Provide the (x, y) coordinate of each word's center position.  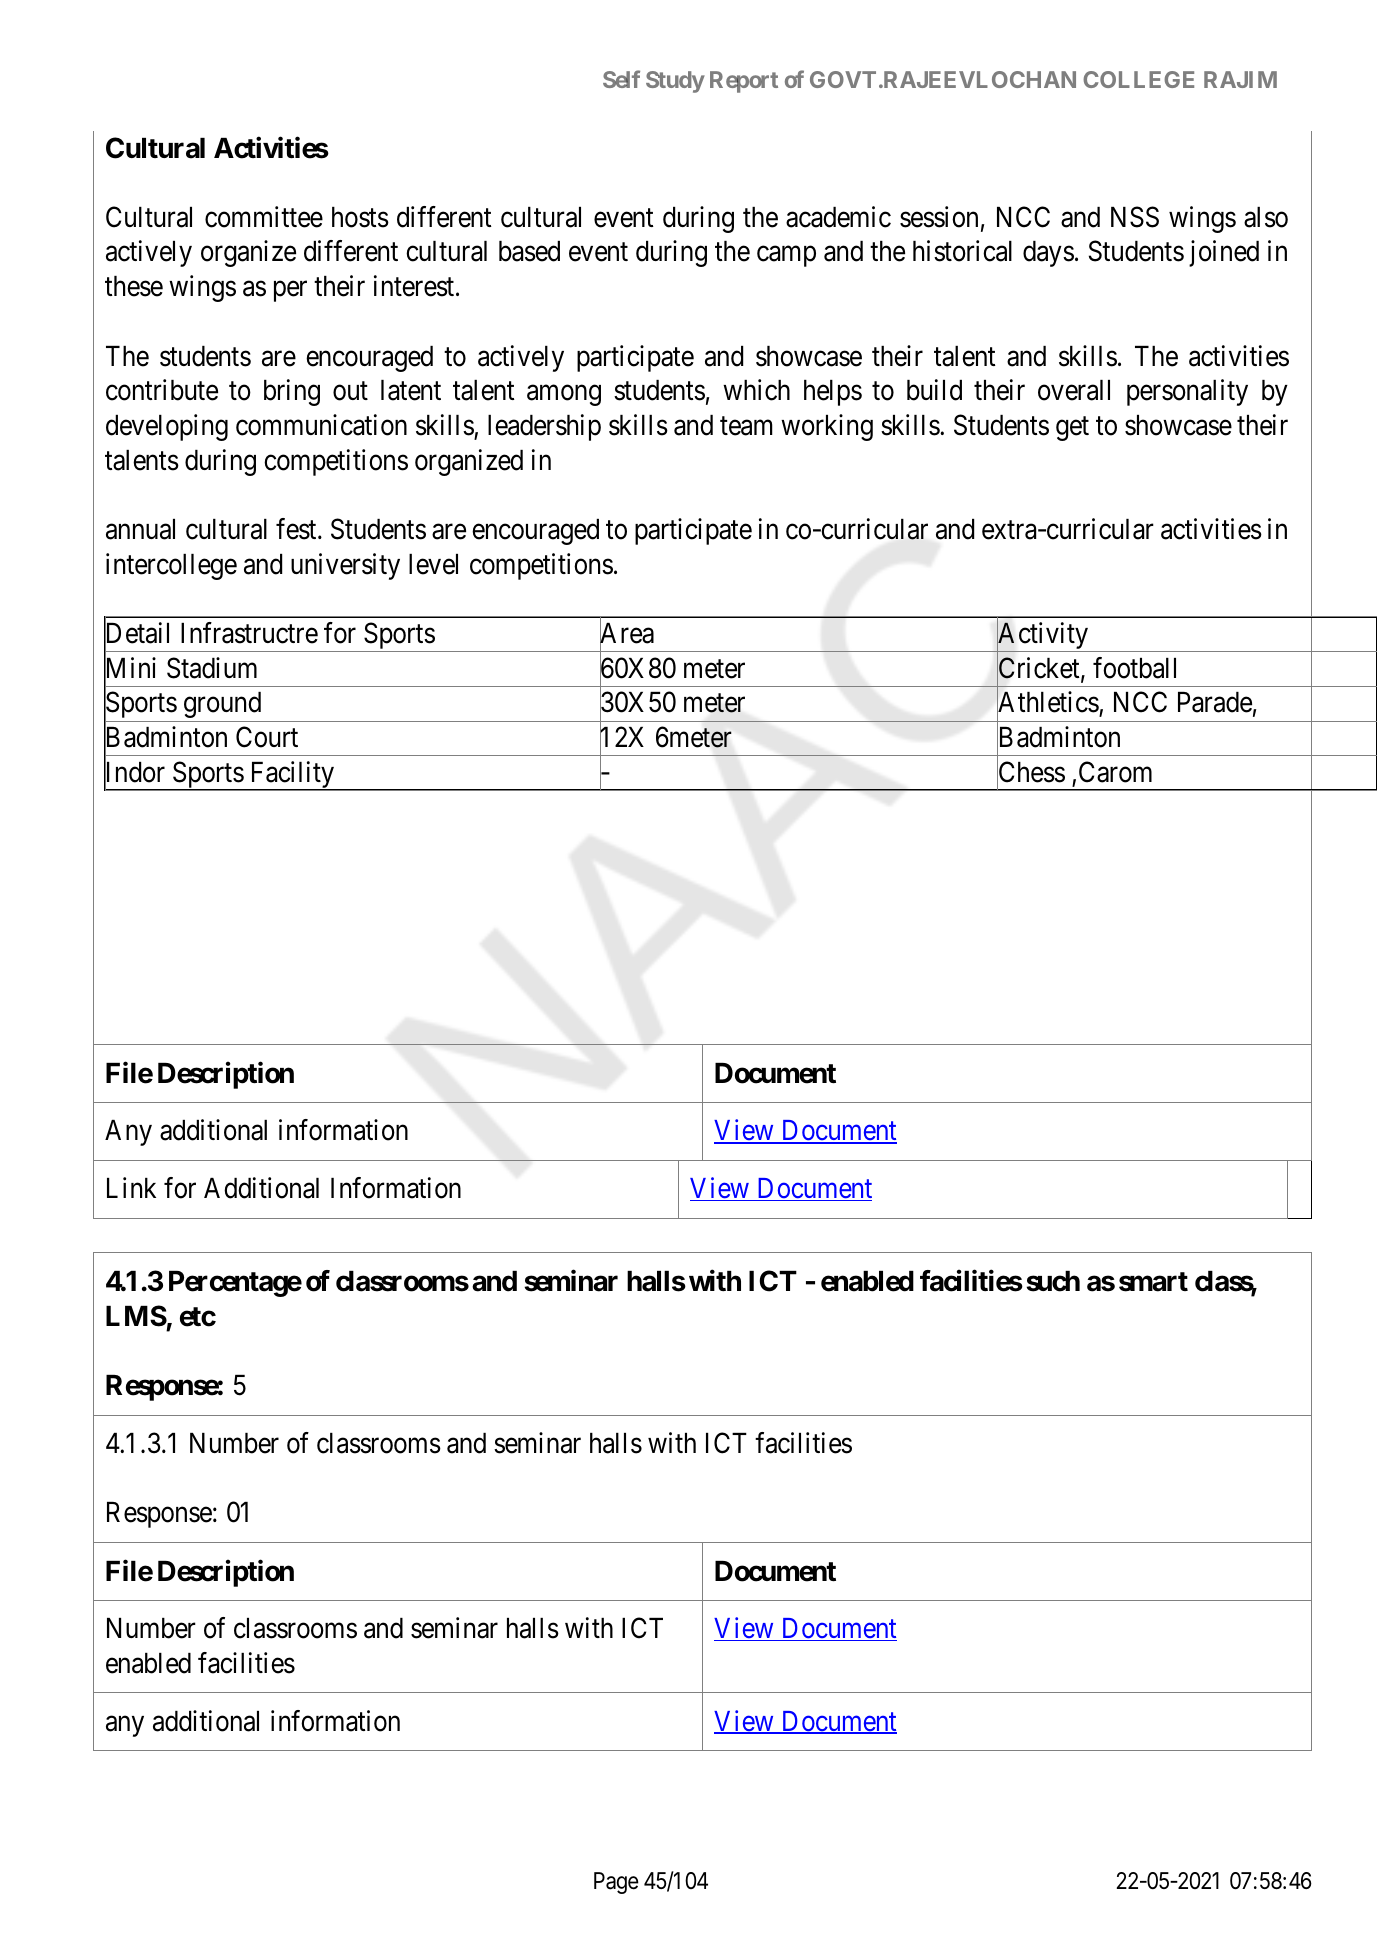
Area (627, 634)
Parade (1215, 702)
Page (616, 1883)
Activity (1043, 637)
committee (264, 217)
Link (131, 1187)
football (1134, 668)
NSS (1135, 217)
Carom (1115, 772)
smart (1153, 1282)
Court (267, 737)
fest (297, 529)
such (1053, 1281)
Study (675, 82)
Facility (292, 776)
